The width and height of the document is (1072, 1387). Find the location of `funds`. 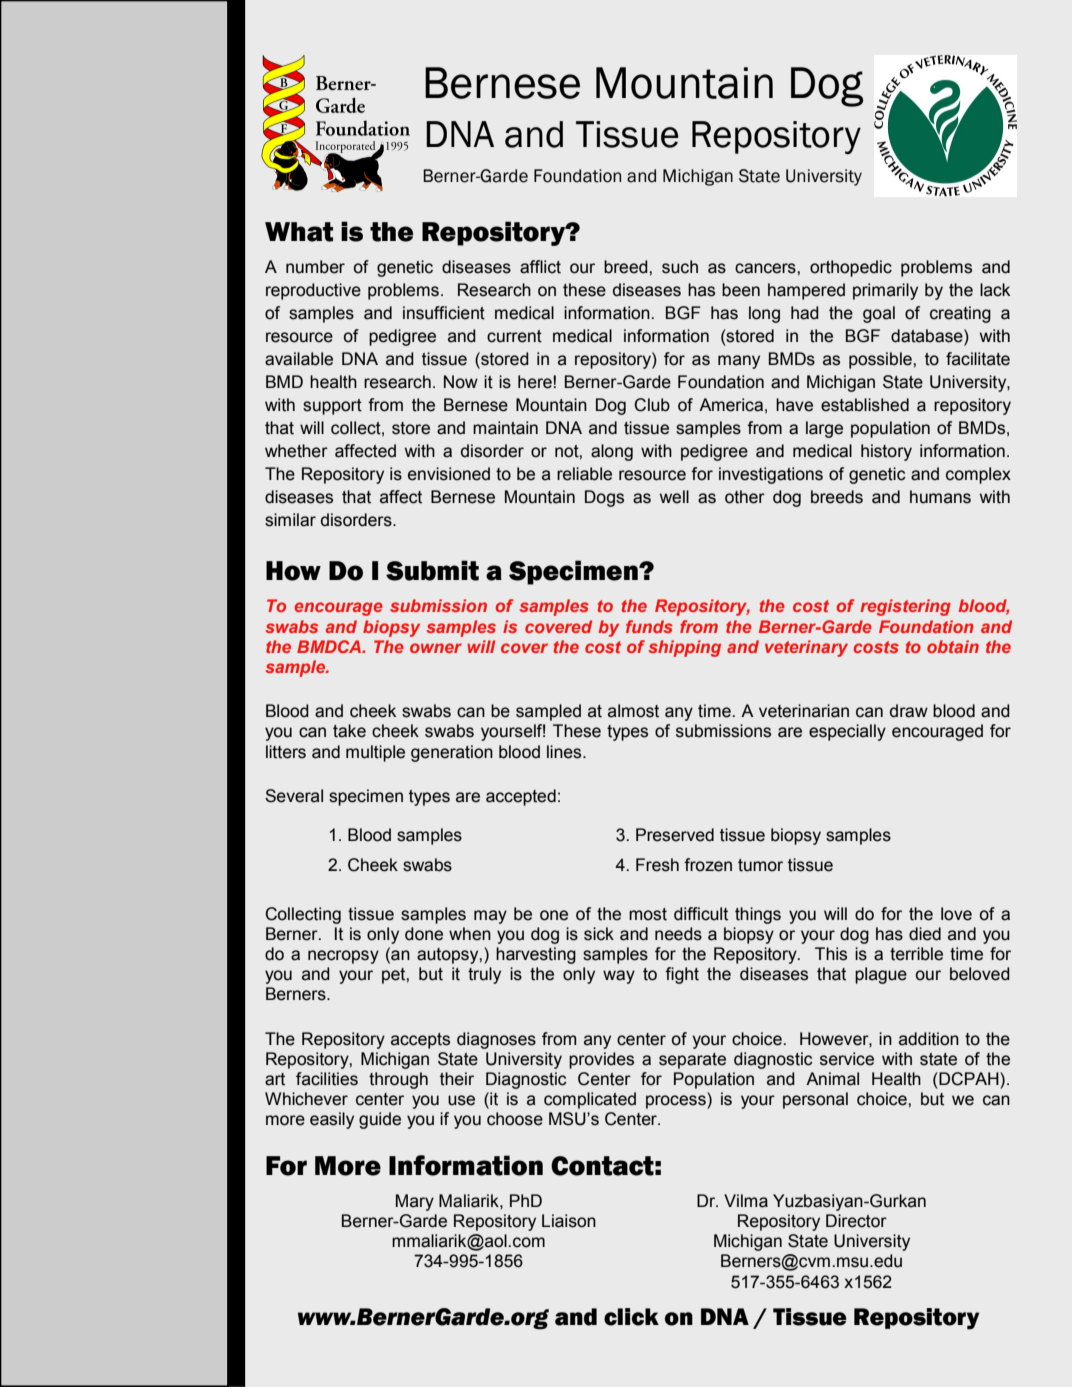

funds is located at coordinates (649, 626).
